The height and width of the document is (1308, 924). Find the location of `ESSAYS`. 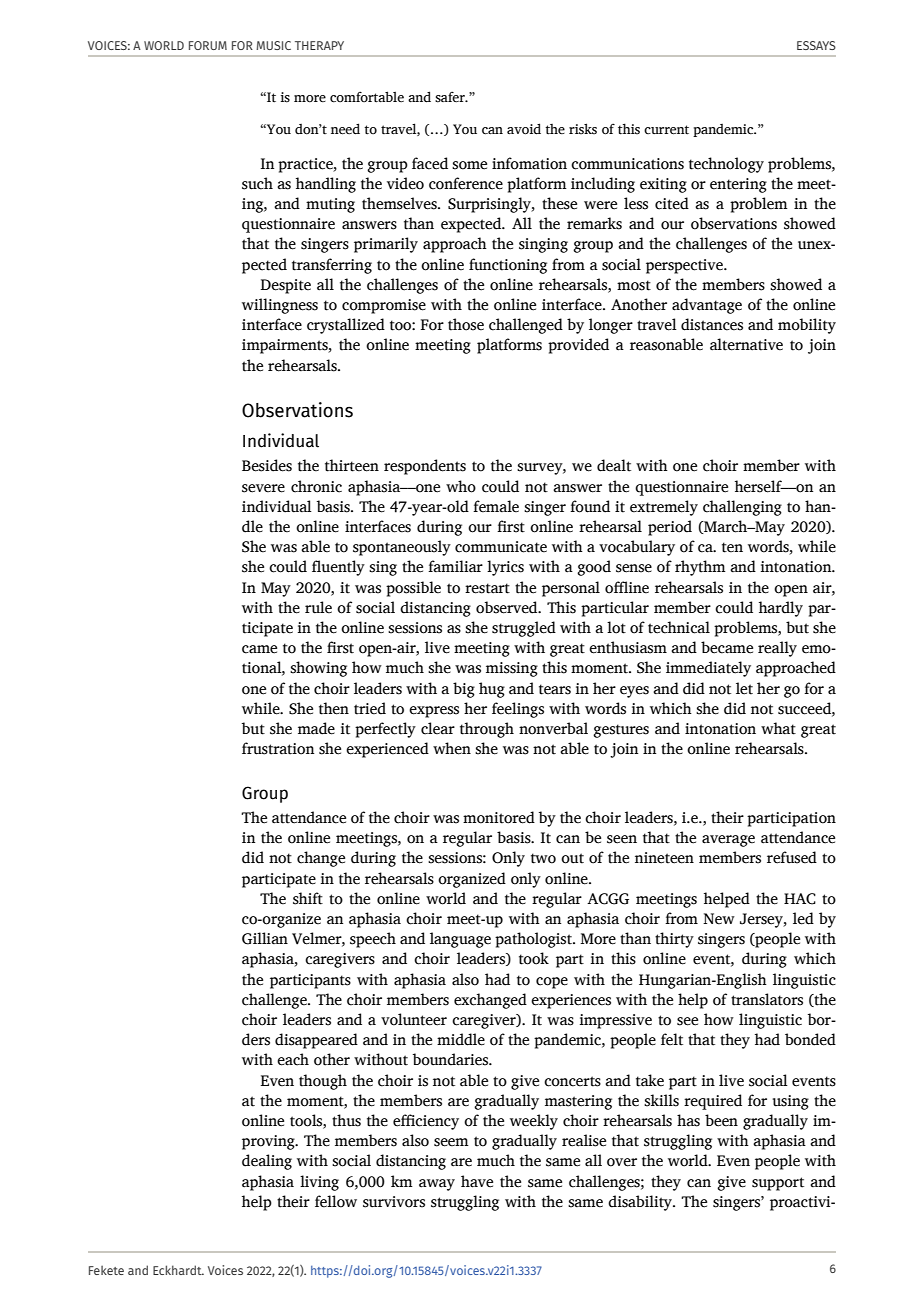

ESSAYS is located at coordinates (816, 45).
